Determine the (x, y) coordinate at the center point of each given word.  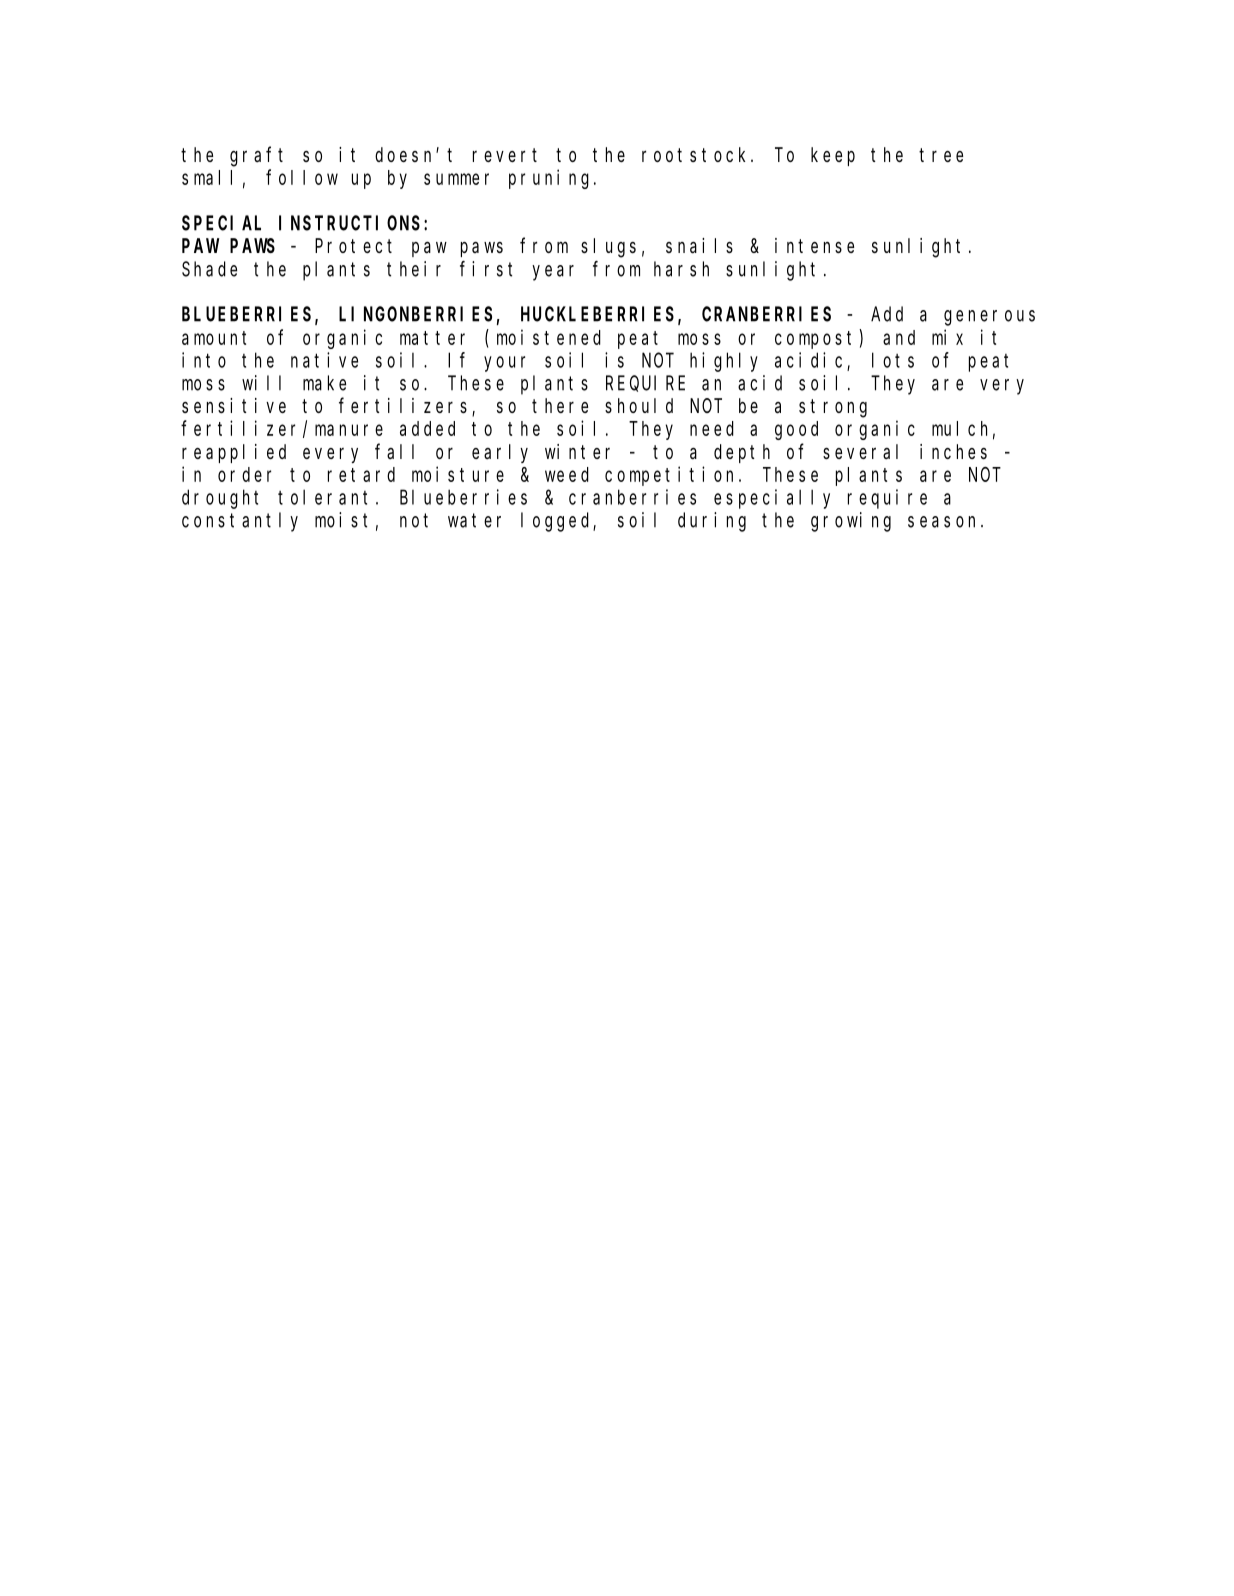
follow (302, 177)
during (712, 522)
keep (833, 156)
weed (567, 474)
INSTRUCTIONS (352, 223)
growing (851, 522)
